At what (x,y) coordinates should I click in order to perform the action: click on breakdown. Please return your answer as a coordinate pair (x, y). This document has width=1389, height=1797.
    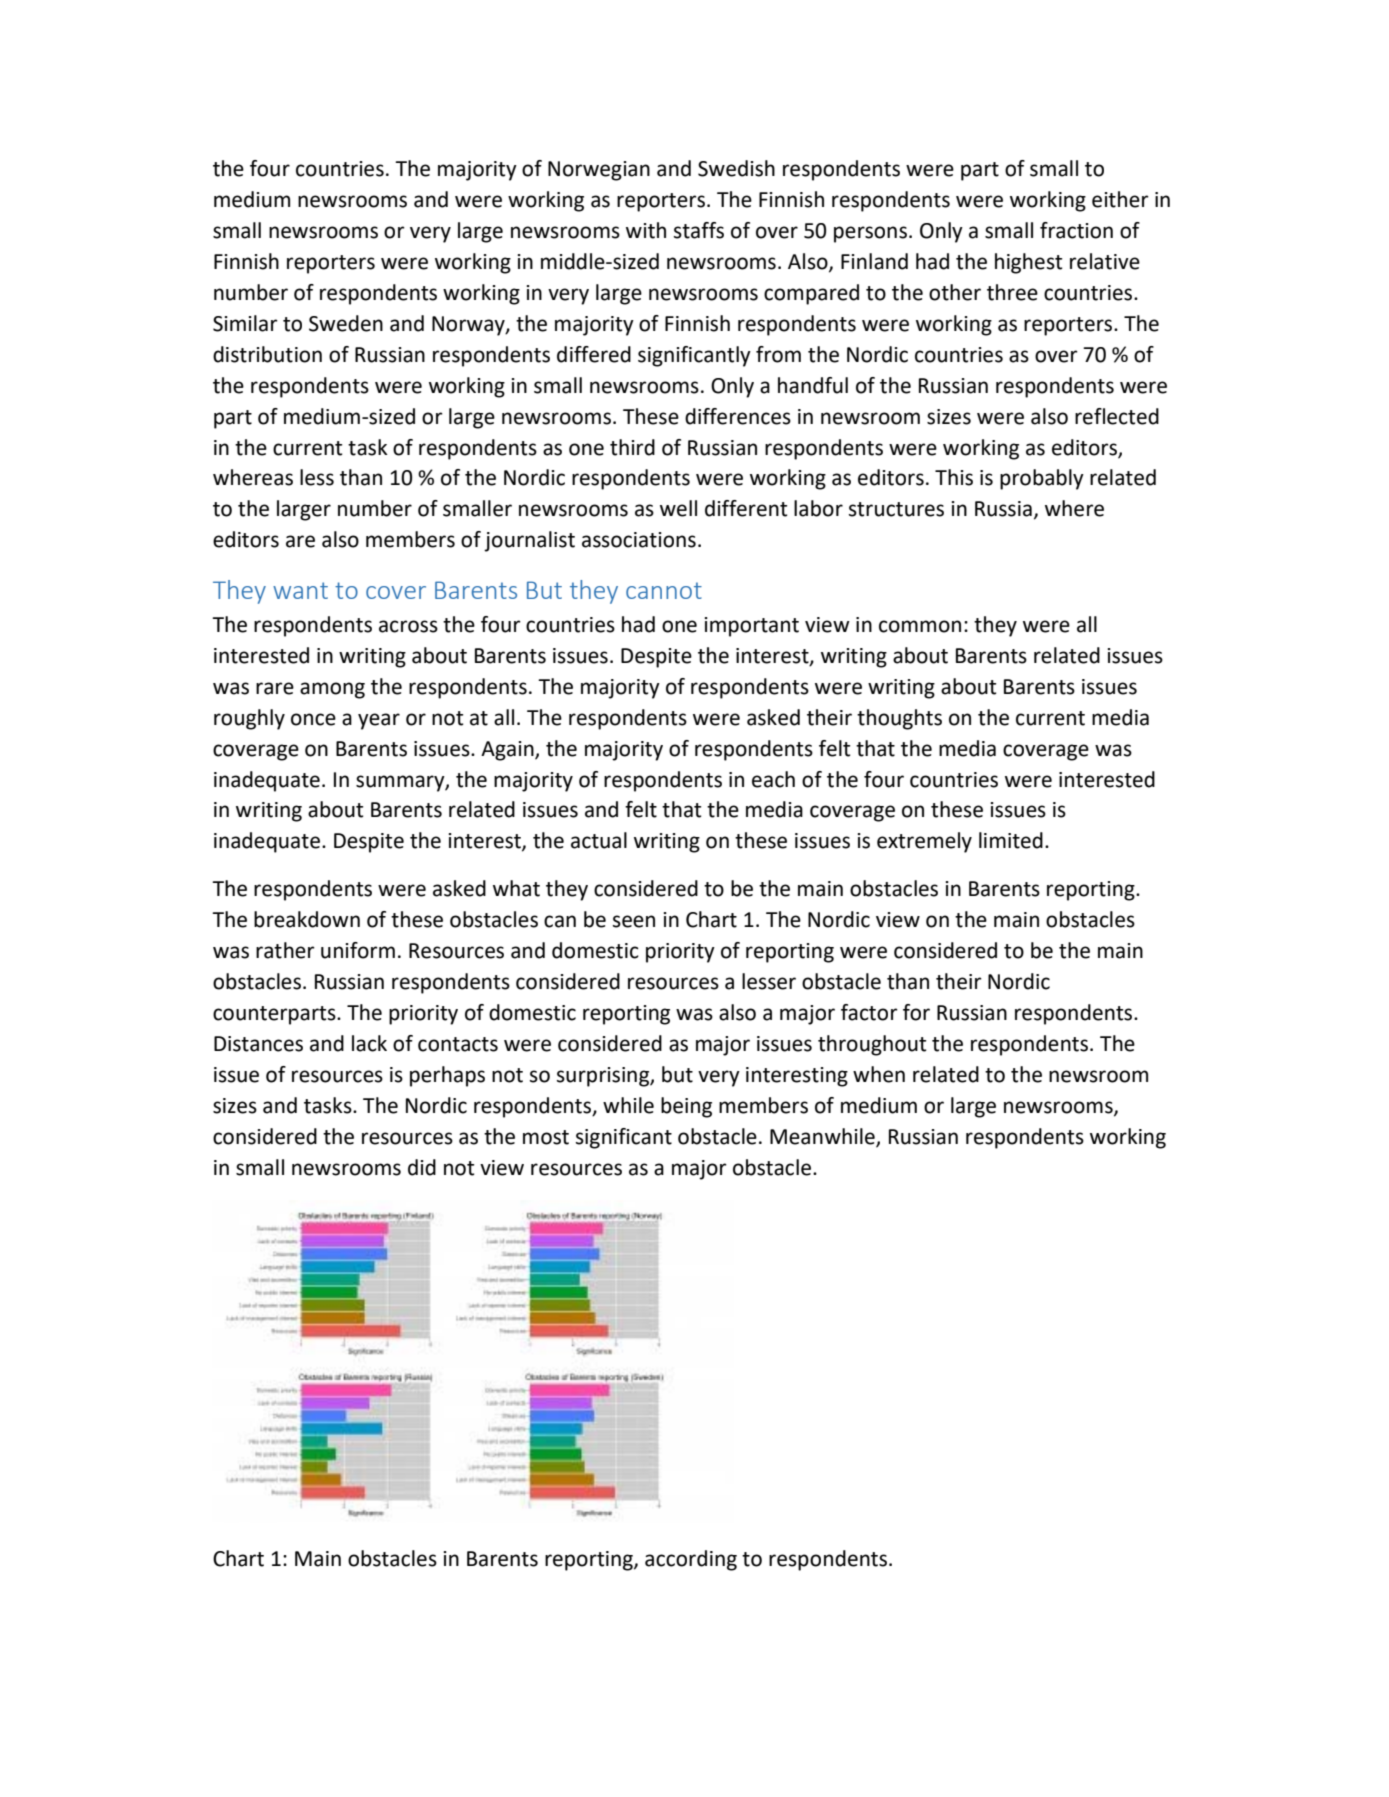
    Looking at the image, I should click on (307, 919).
